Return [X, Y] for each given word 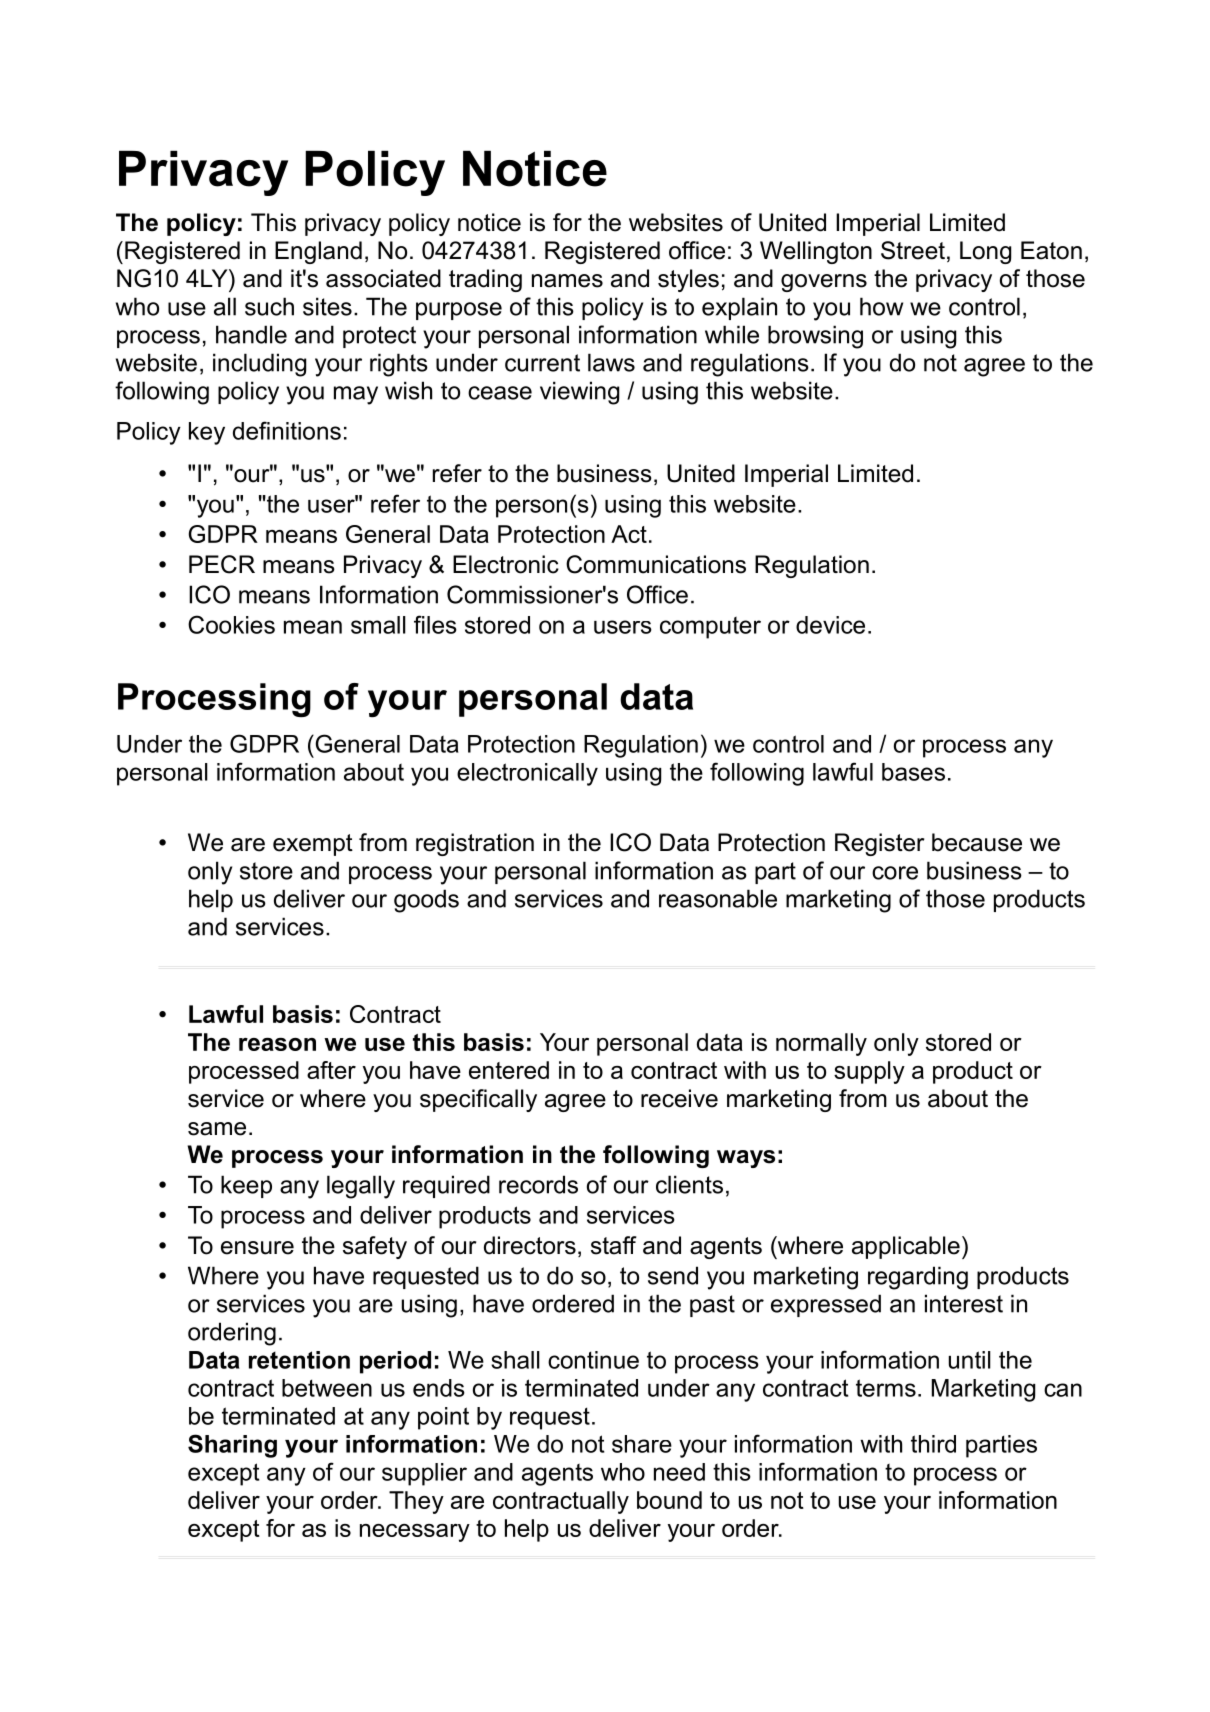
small [378, 625]
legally [361, 1187]
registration [475, 844]
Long [985, 252]
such [269, 306]
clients [689, 1184]
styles [688, 280]
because [977, 842]
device [830, 625]
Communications [656, 564]
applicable [906, 1247]
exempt [313, 845]
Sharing [232, 1446]
